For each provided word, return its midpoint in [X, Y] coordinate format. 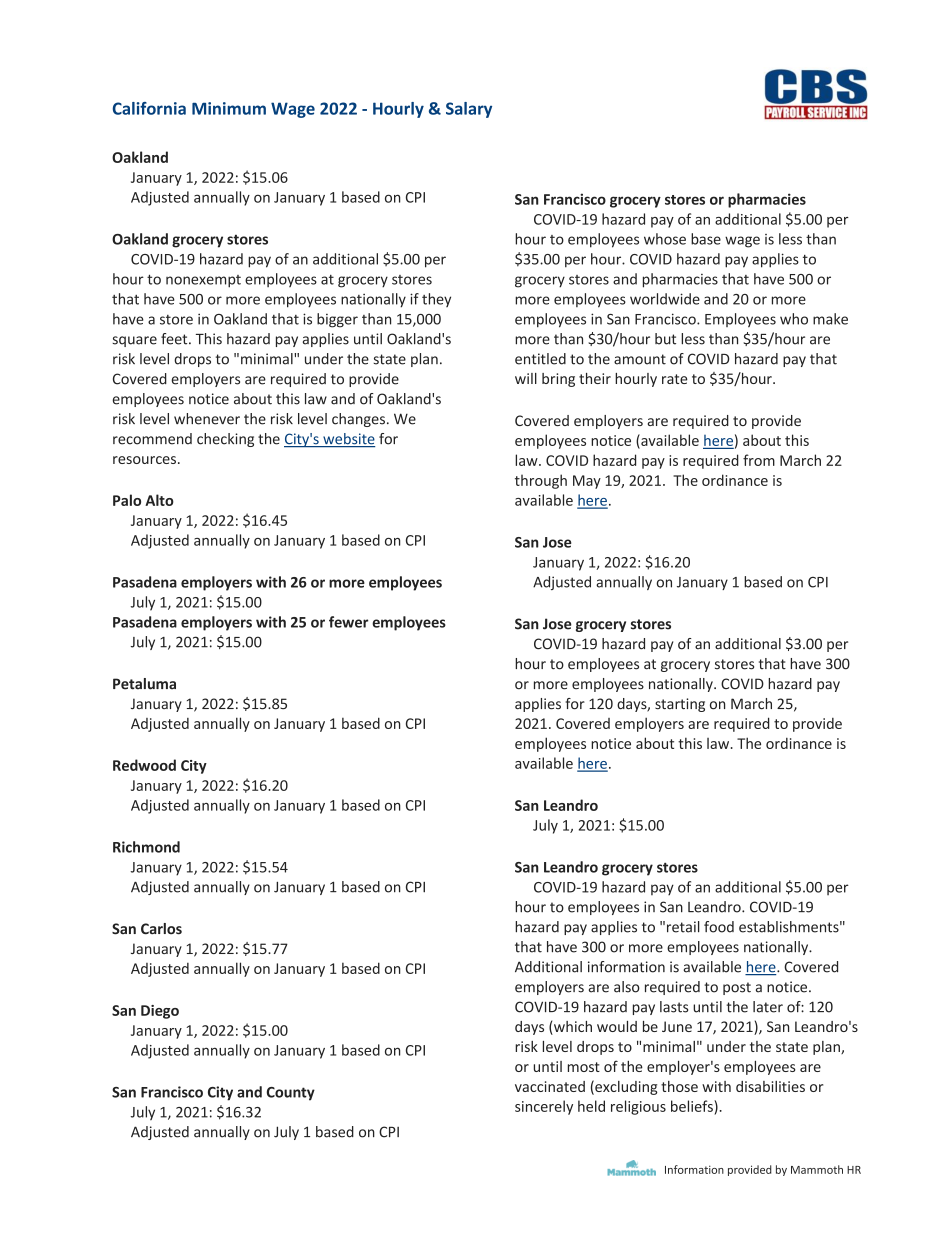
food [719, 927]
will [526, 378]
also [627, 987]
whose [665, 239]
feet [175, 339]
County [291, 1094]
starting [680, 705]
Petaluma [144, 684]
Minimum [229, 108]
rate [675, 379]
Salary [469, 110]
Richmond [146, 847]
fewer [348, 622]
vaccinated [550, 1086]
